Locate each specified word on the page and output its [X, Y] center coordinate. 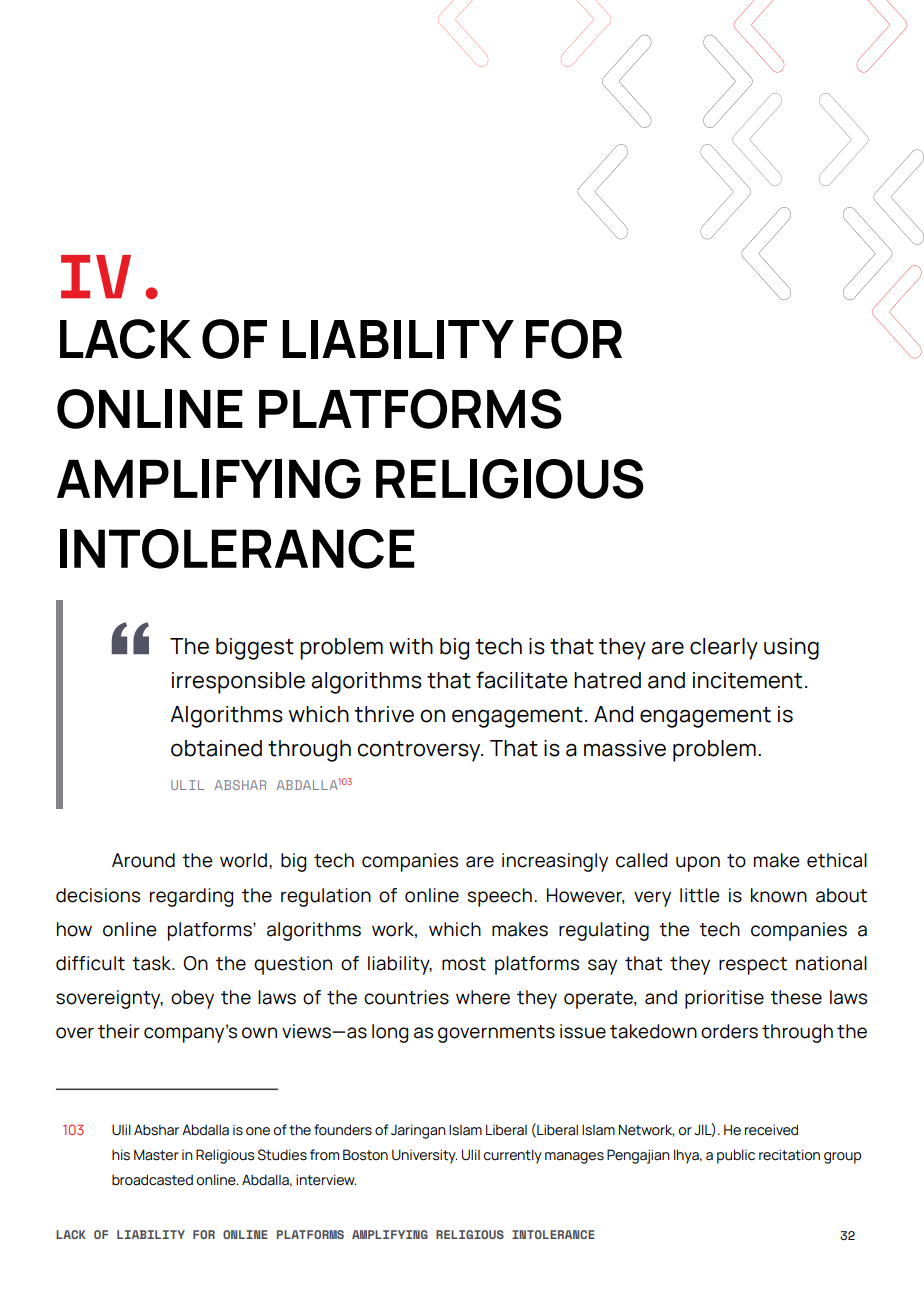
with [411, 646]
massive [625, 748]
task [153, 963]
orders [729, 1031]
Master [156, 1155]
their [119, 1031]
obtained [216, 748]
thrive [384, 714]
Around [143, 860]
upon [698, 864]
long [390, 1033]
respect [753, 966]
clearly [724, 649]
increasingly [555, 862]
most [464, 964]
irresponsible [238, 683]
